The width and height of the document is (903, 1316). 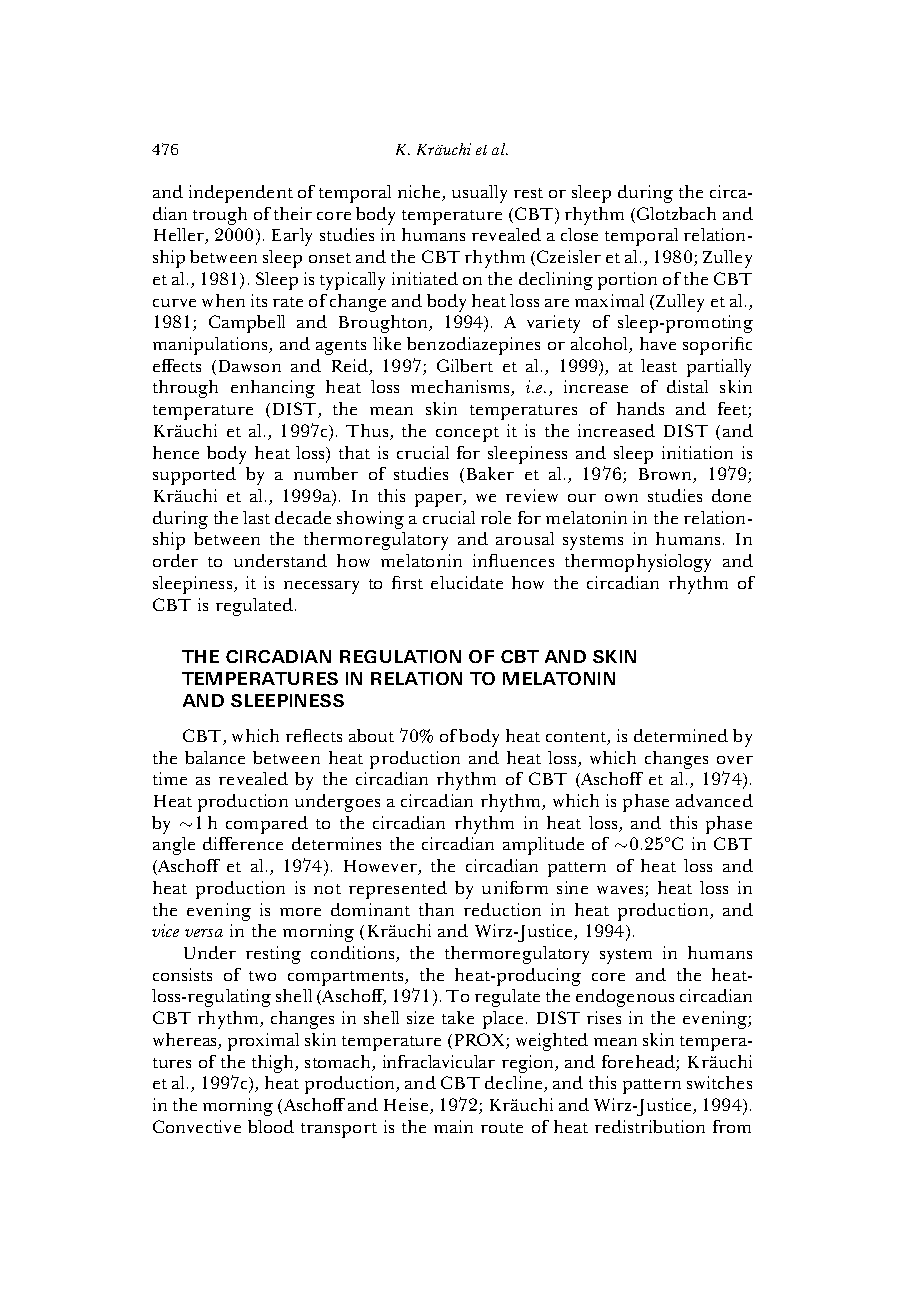 I want to click on done, so click(x=731, y=495).
